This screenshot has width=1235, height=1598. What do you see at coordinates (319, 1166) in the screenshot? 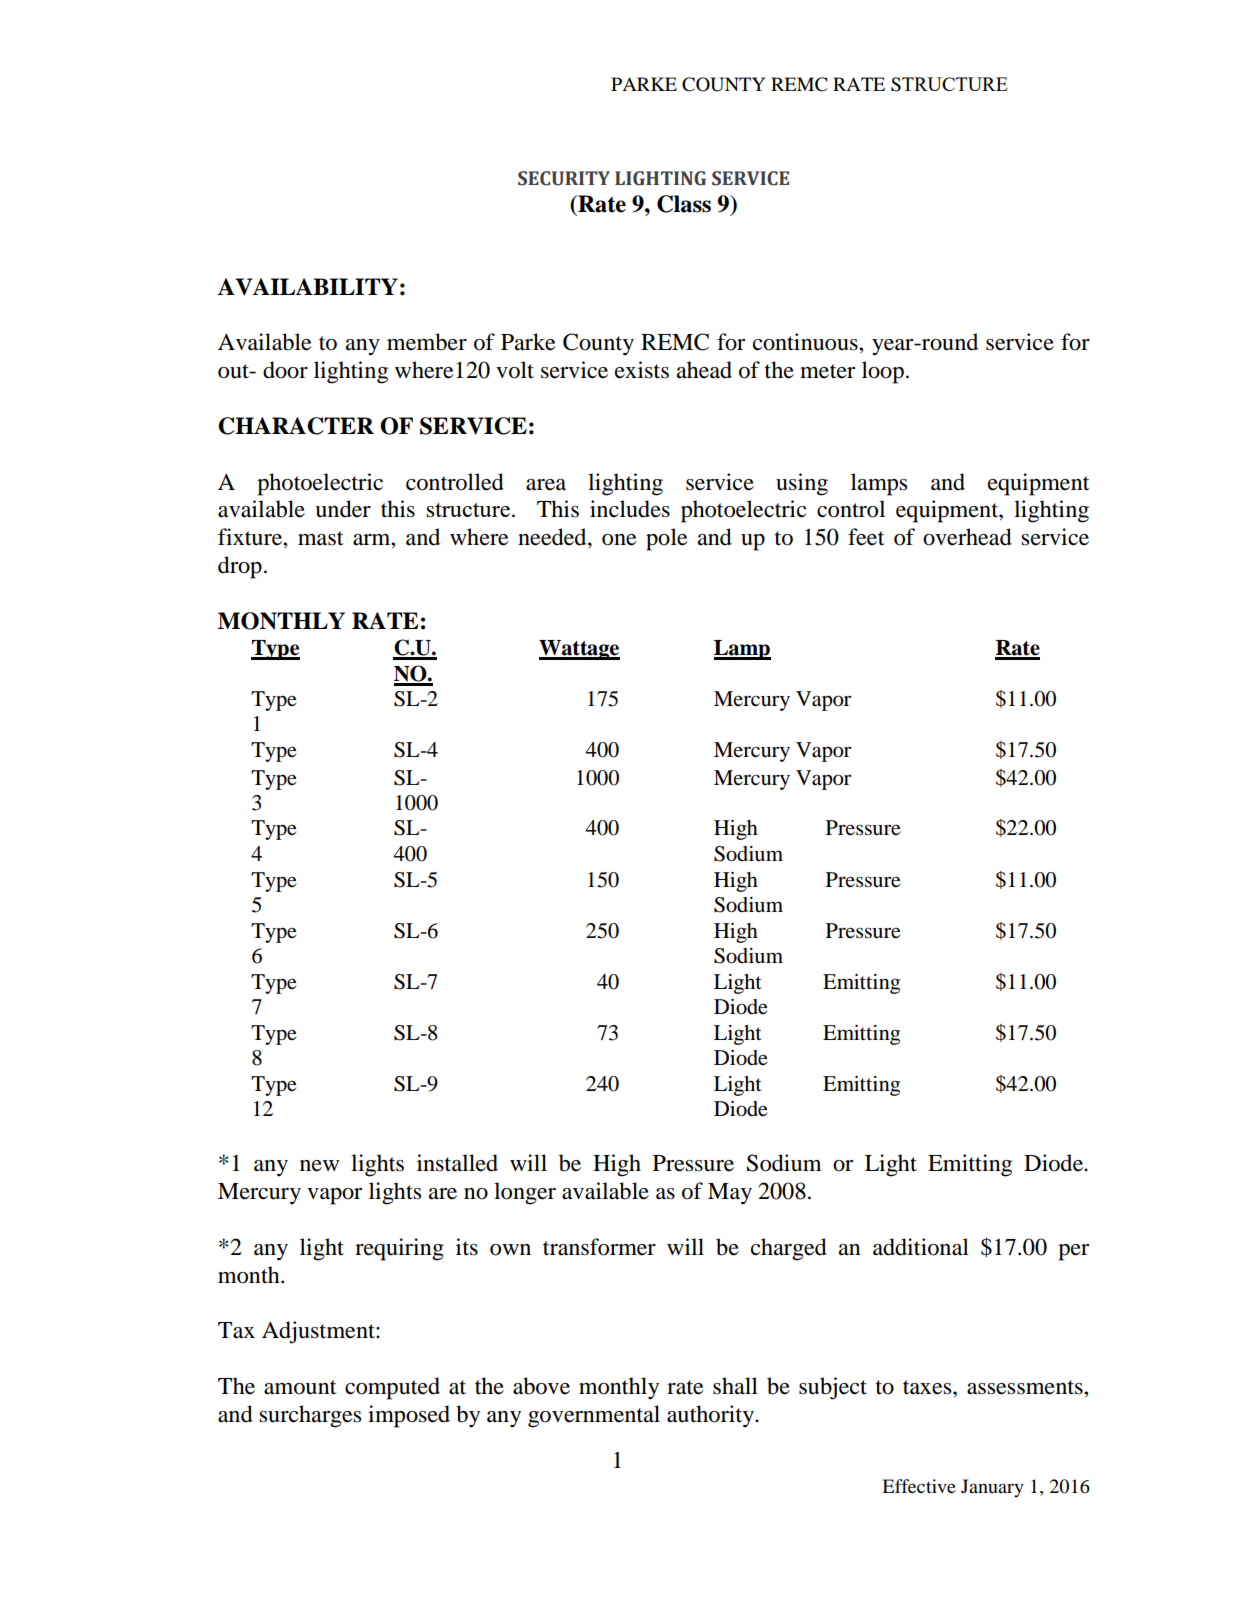
I see `new` at bounding box center [319, 1166].
